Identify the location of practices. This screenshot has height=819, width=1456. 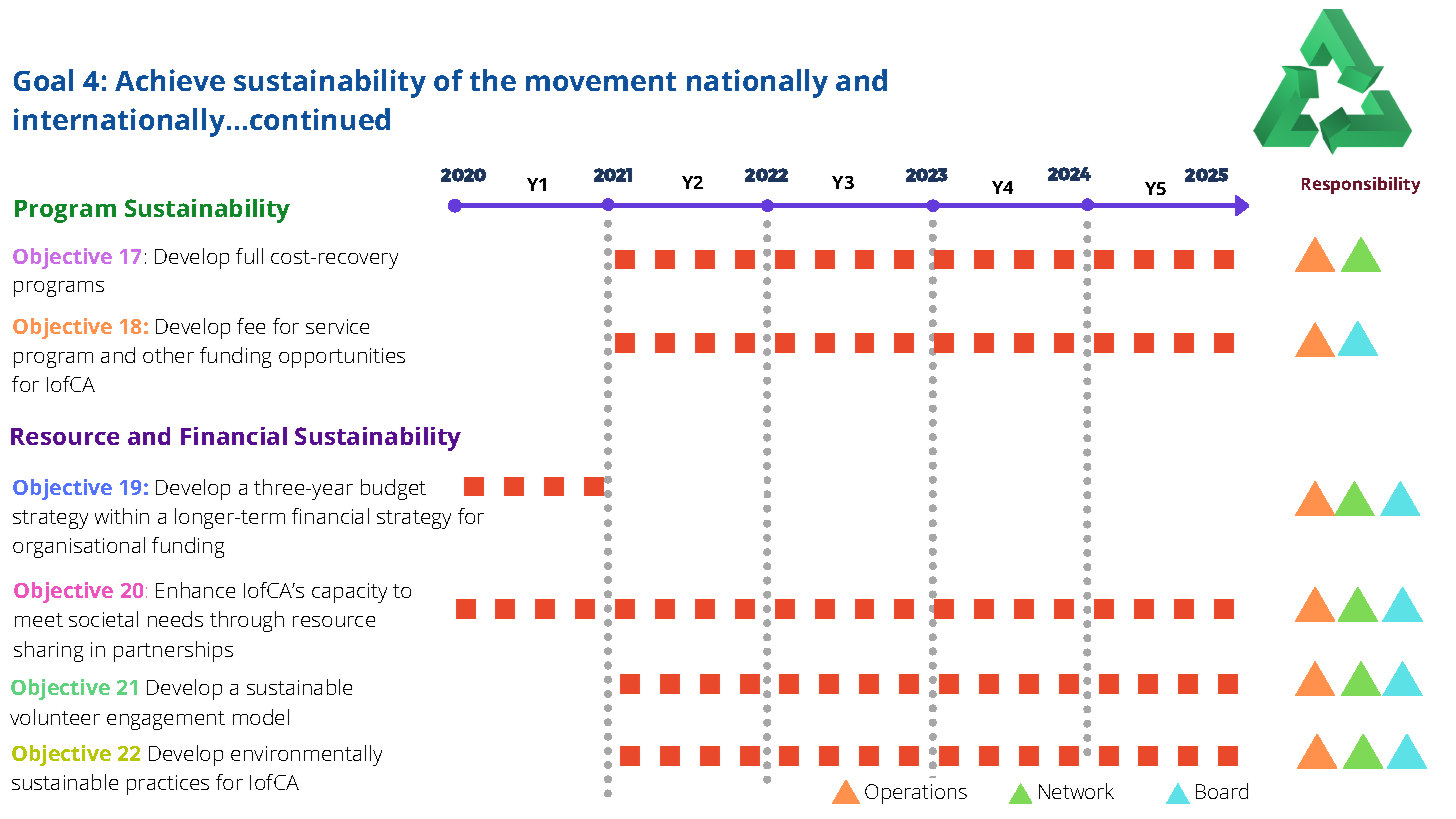
(168, 785).
